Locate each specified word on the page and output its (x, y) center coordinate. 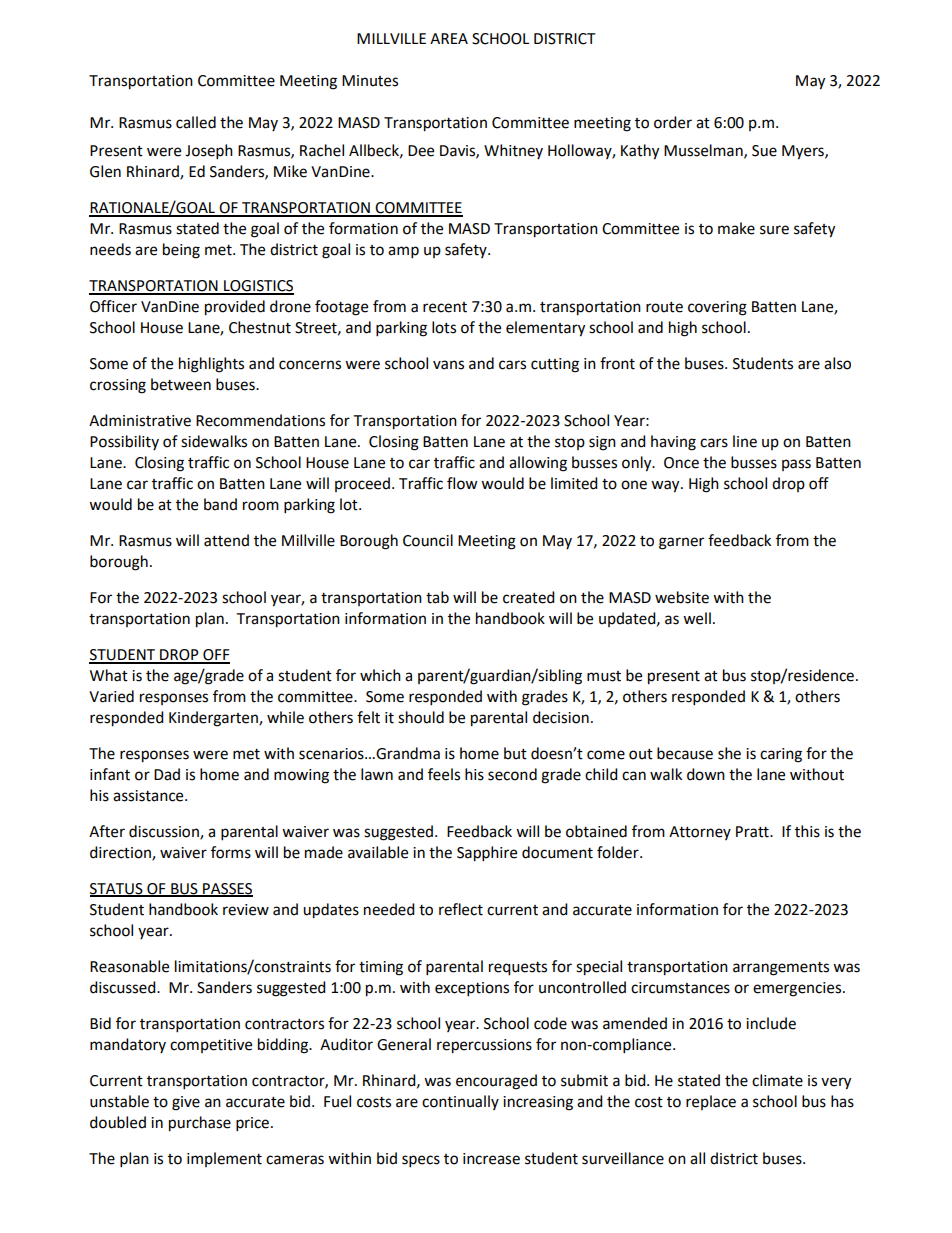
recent (445, 307)
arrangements (781, 969)
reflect (461, 909)
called (196, 122)
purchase (200, 1124)
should (421, 717)
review (246, 910)
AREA (449, 38)
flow (462, 483)
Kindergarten (214, 719)
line (745, 441)
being (181, 251)
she (729, 753)
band (220, 504)
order (673, 122)
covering (717, 308)
